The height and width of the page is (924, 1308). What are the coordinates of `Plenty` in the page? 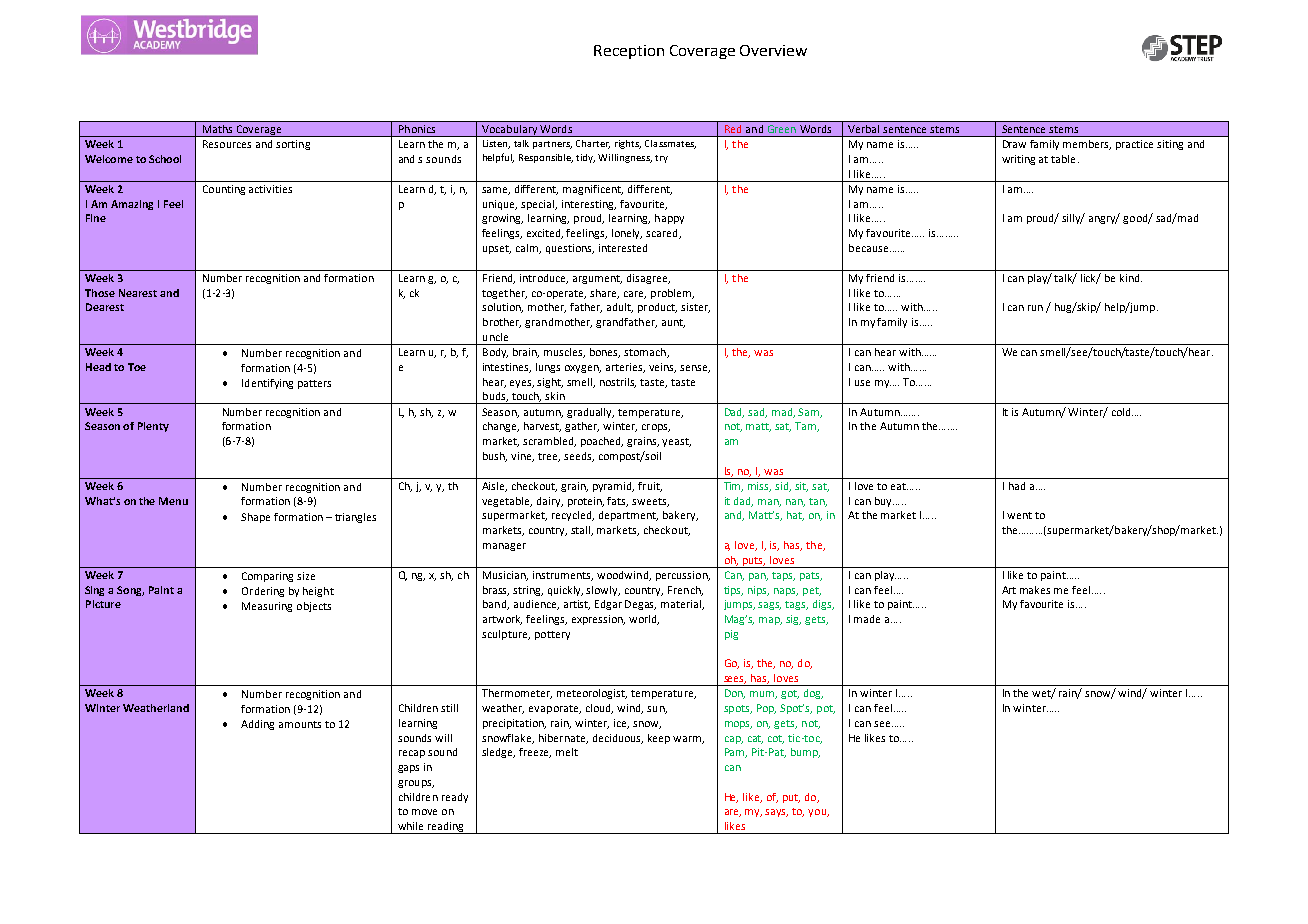 It's located at (153, 427).
